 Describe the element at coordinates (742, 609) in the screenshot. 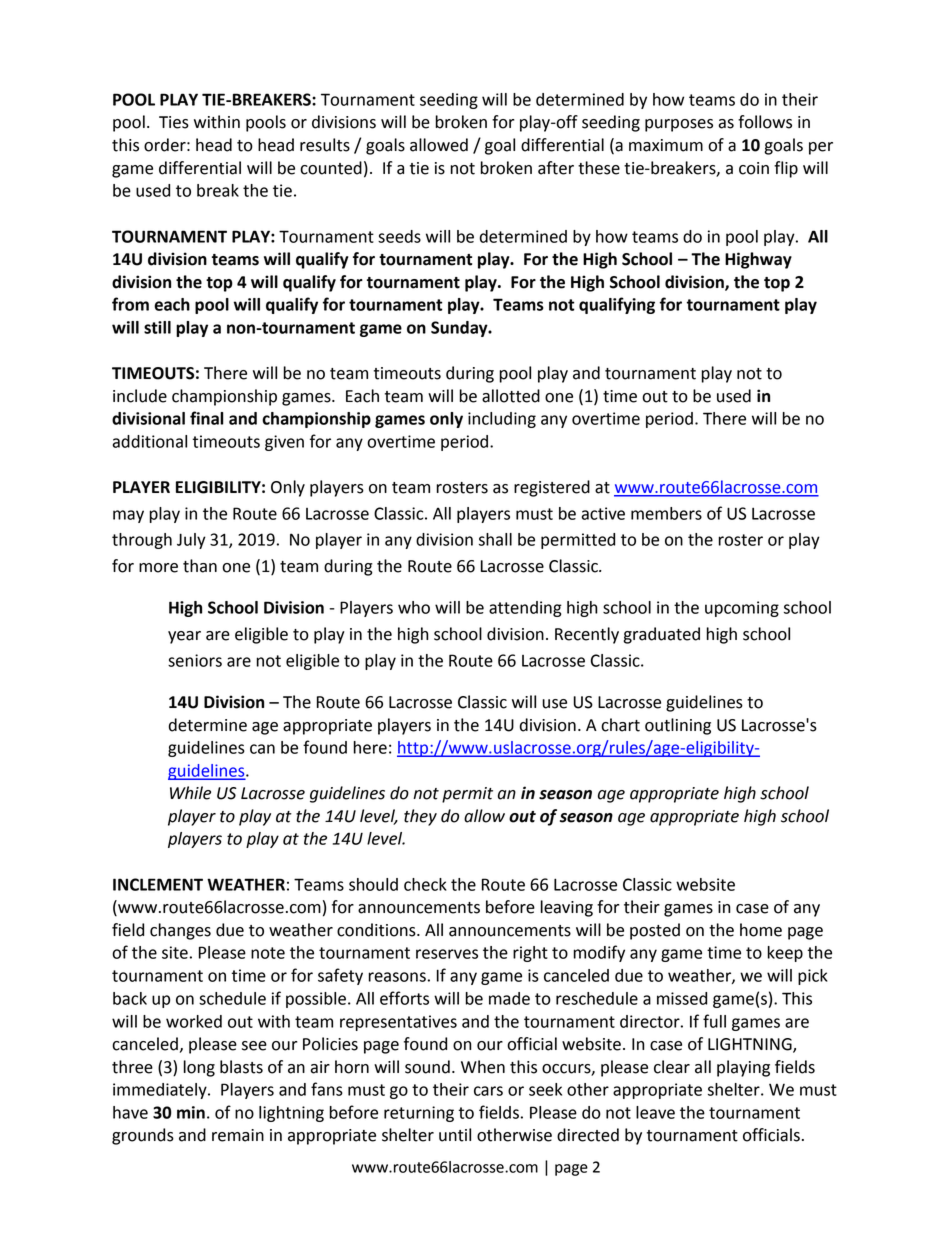

I see `upcoming` at that location.
